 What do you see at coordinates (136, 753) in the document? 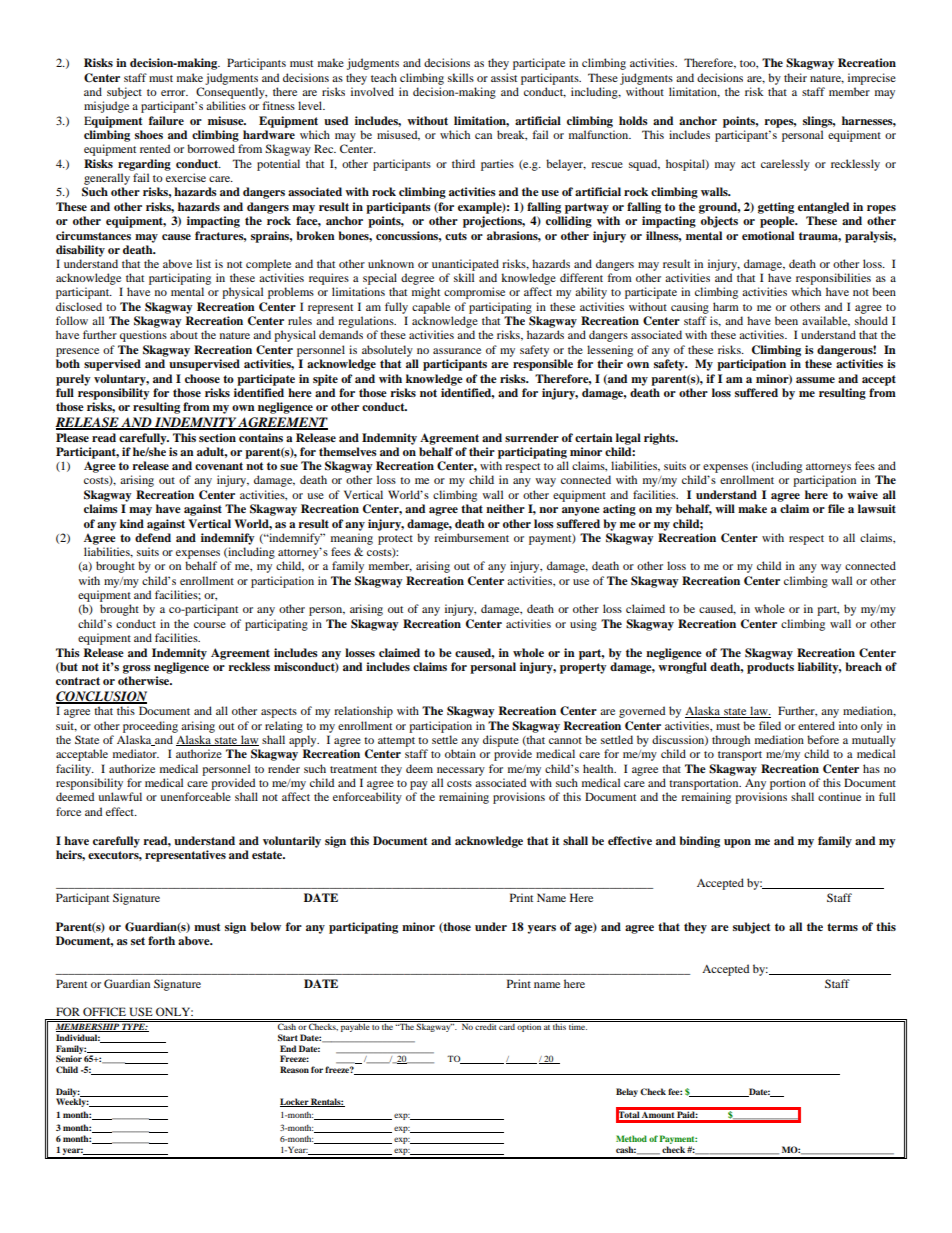
I see `mediator` at bounding box center [136, 753].
